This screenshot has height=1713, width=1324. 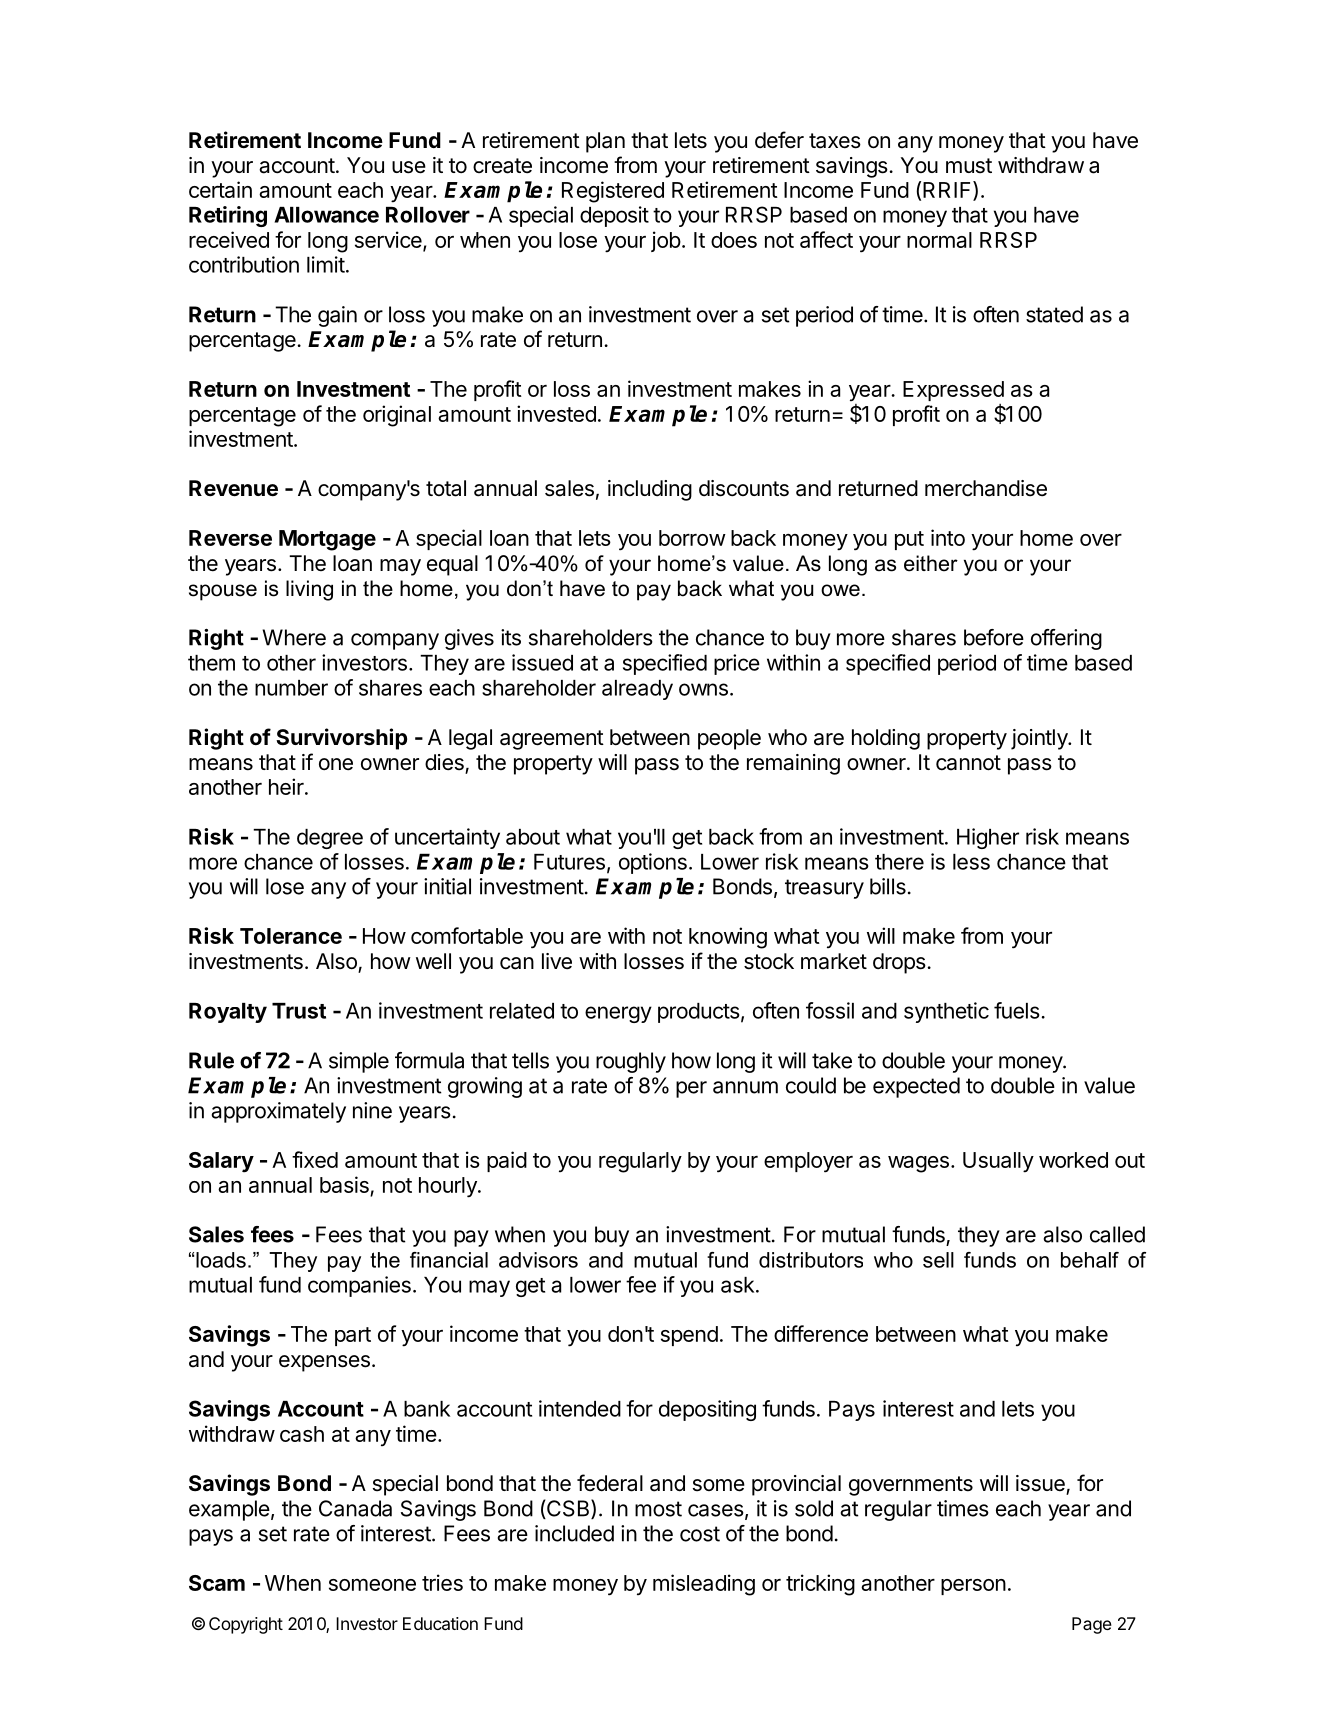 I want to click on options, so click(x=653, y=863).
